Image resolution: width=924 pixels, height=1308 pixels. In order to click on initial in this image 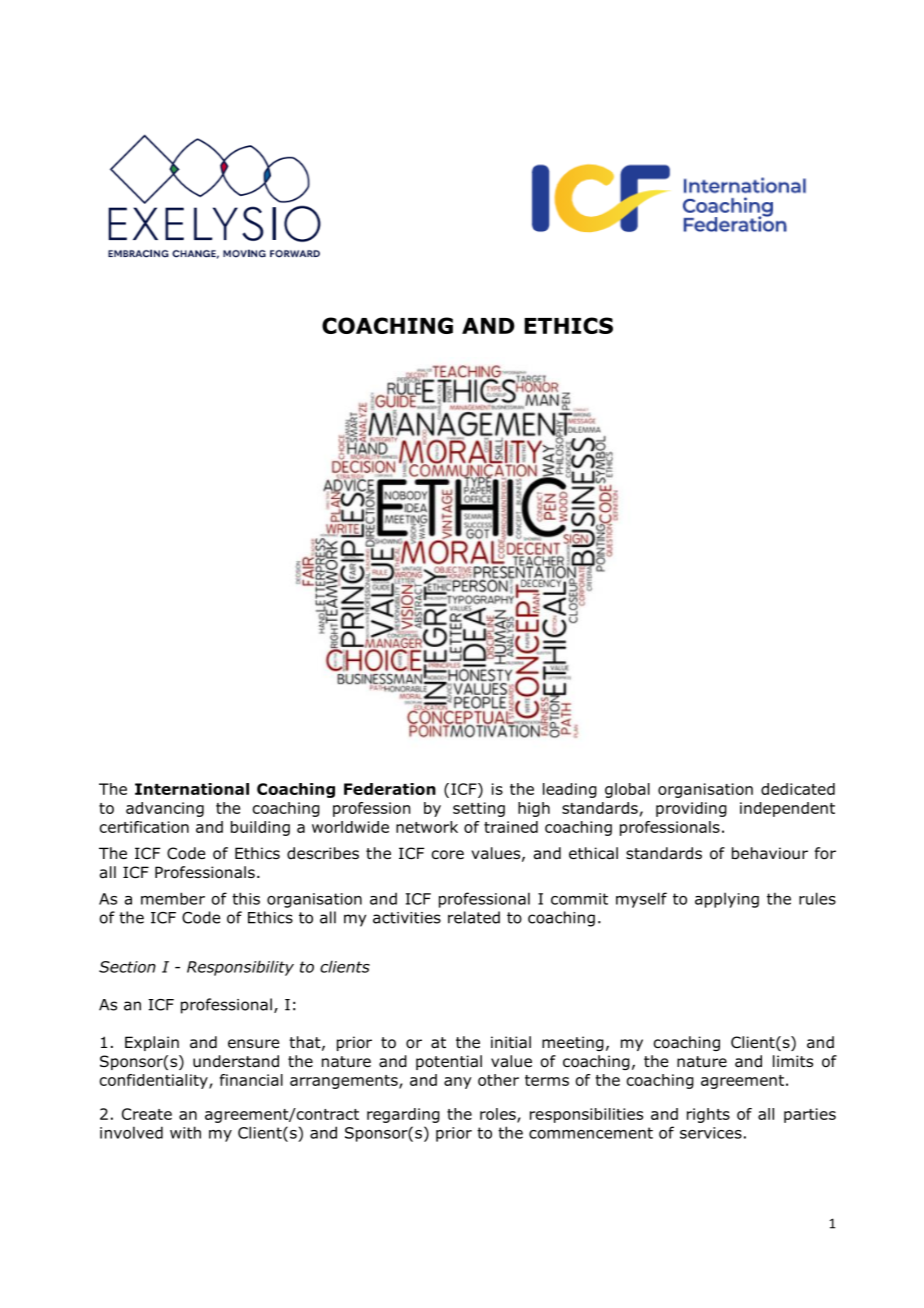, I will do `click(511, 1042)`.
